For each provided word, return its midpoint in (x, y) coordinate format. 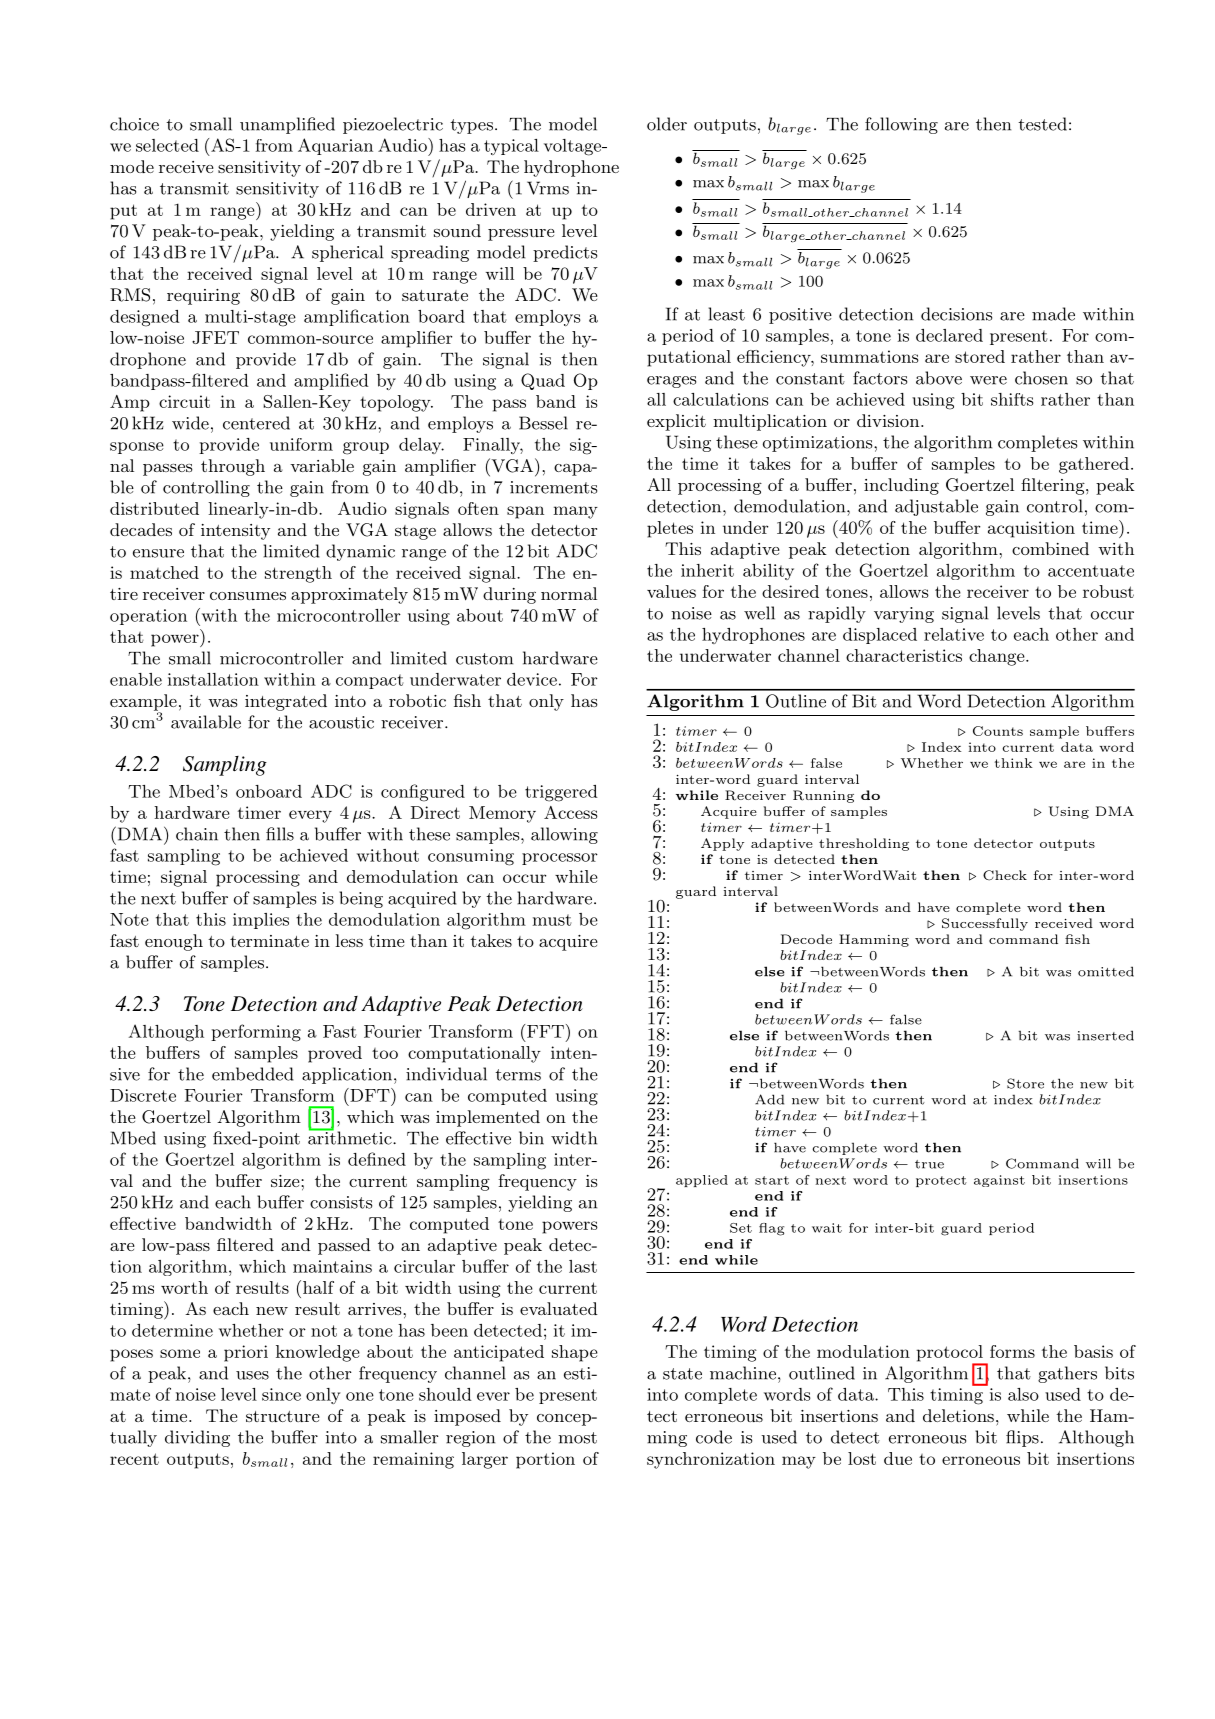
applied (702, 1181)
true (929, 1164)
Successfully (985, 924)
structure (283, 1416)
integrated (286, 702)
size (286, 1181)
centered (256, 423)
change (997, 657)
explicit (676, 422)
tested (1042, 124)
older (667, 124)
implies (261, 921)
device (532, 679)
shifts (1012, 399)
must (552, 920)
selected (167, 145)
